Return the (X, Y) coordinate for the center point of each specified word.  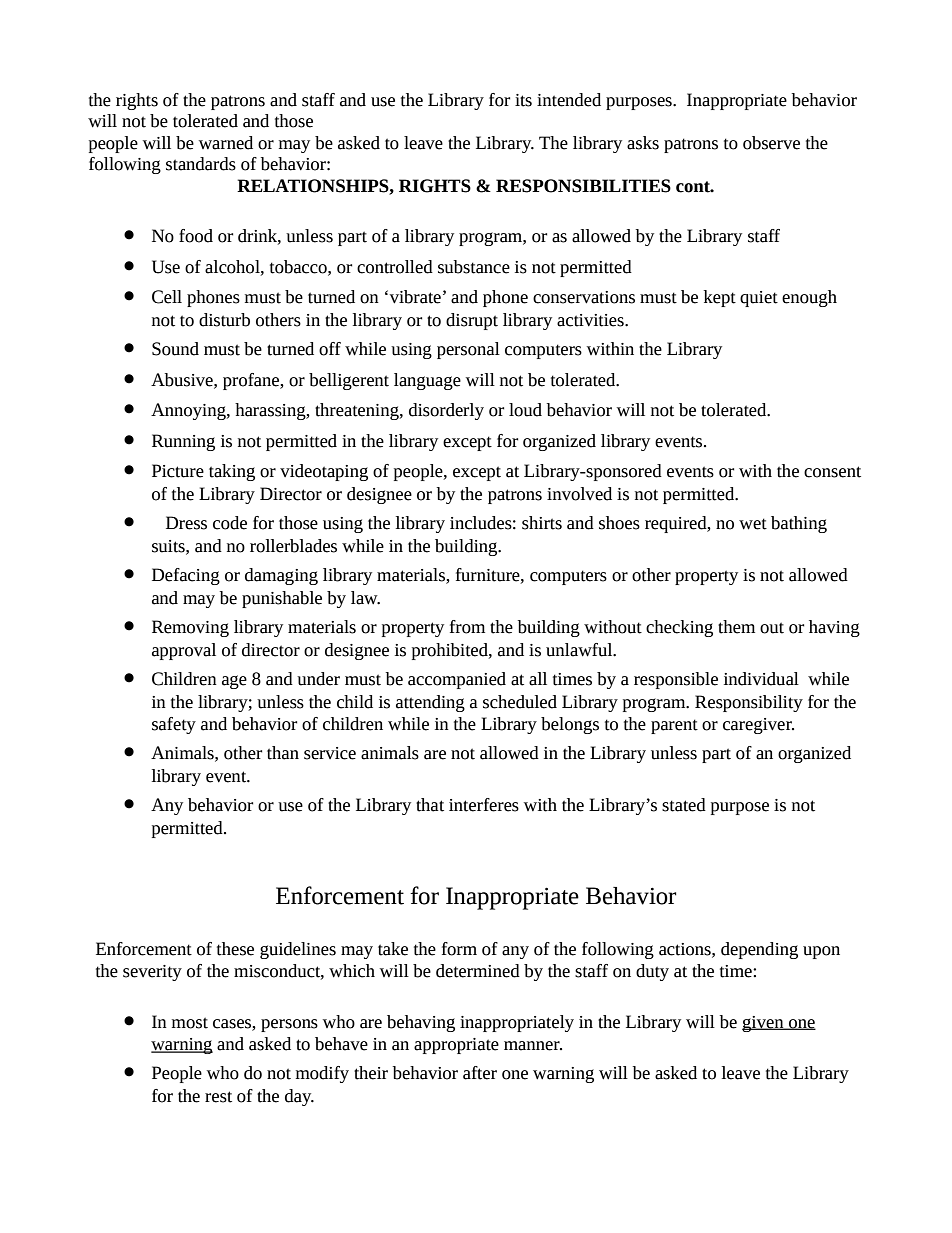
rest (218, 1097)
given (764, 1024)
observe (771, 143)
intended (569, 100)
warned (226, 143)
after (480, 1073)
